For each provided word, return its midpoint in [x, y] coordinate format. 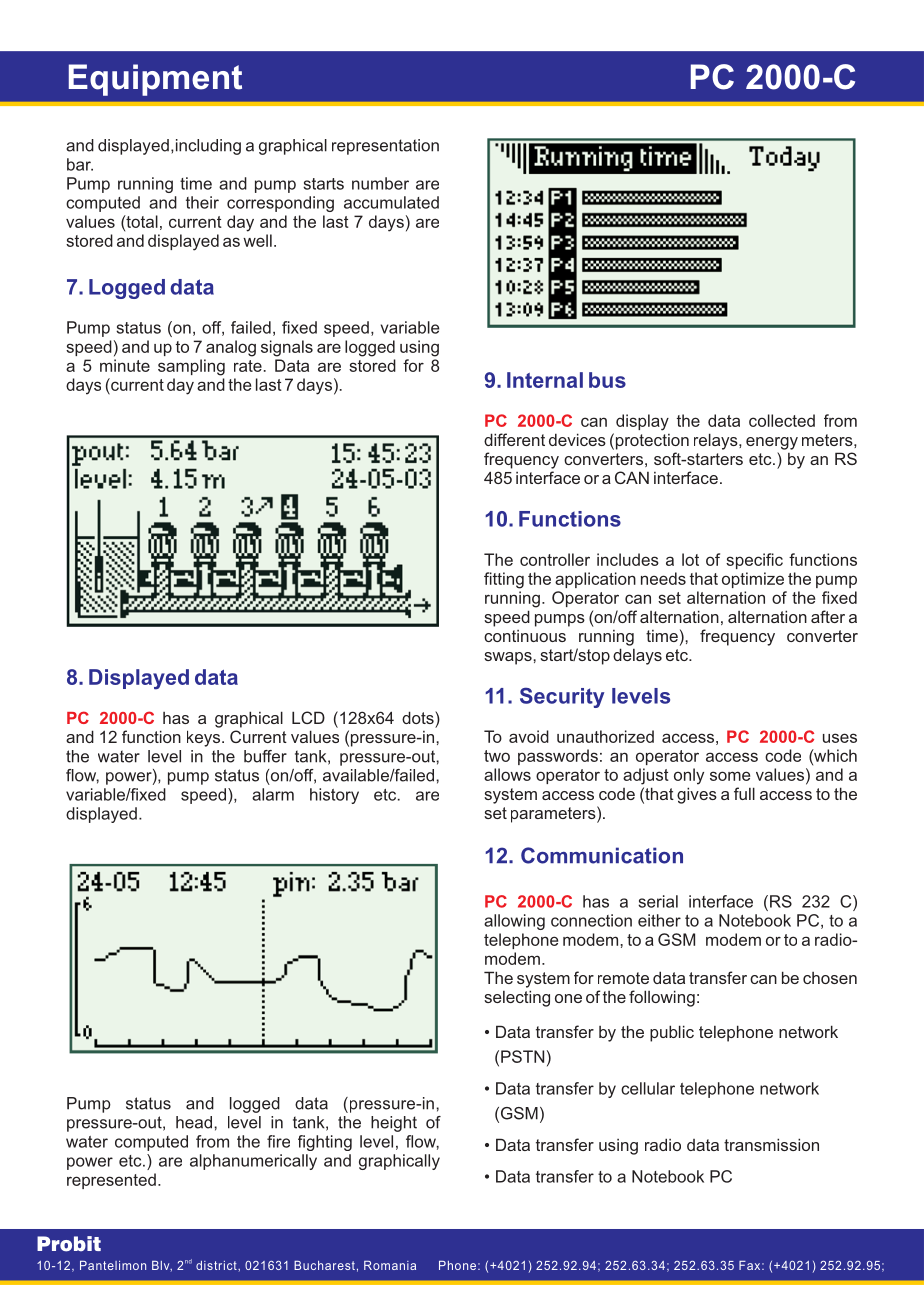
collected [782, 420]
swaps [509, 658]
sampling [191, 367]
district [217, 1265]
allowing [514, 922]
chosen [830, 978]
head [194, 1122]
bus [607, 380]
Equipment [155, 80]
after [828, 616]
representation [385, 147]
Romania [390, 1265]
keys [205, 738]
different [514, 439]
